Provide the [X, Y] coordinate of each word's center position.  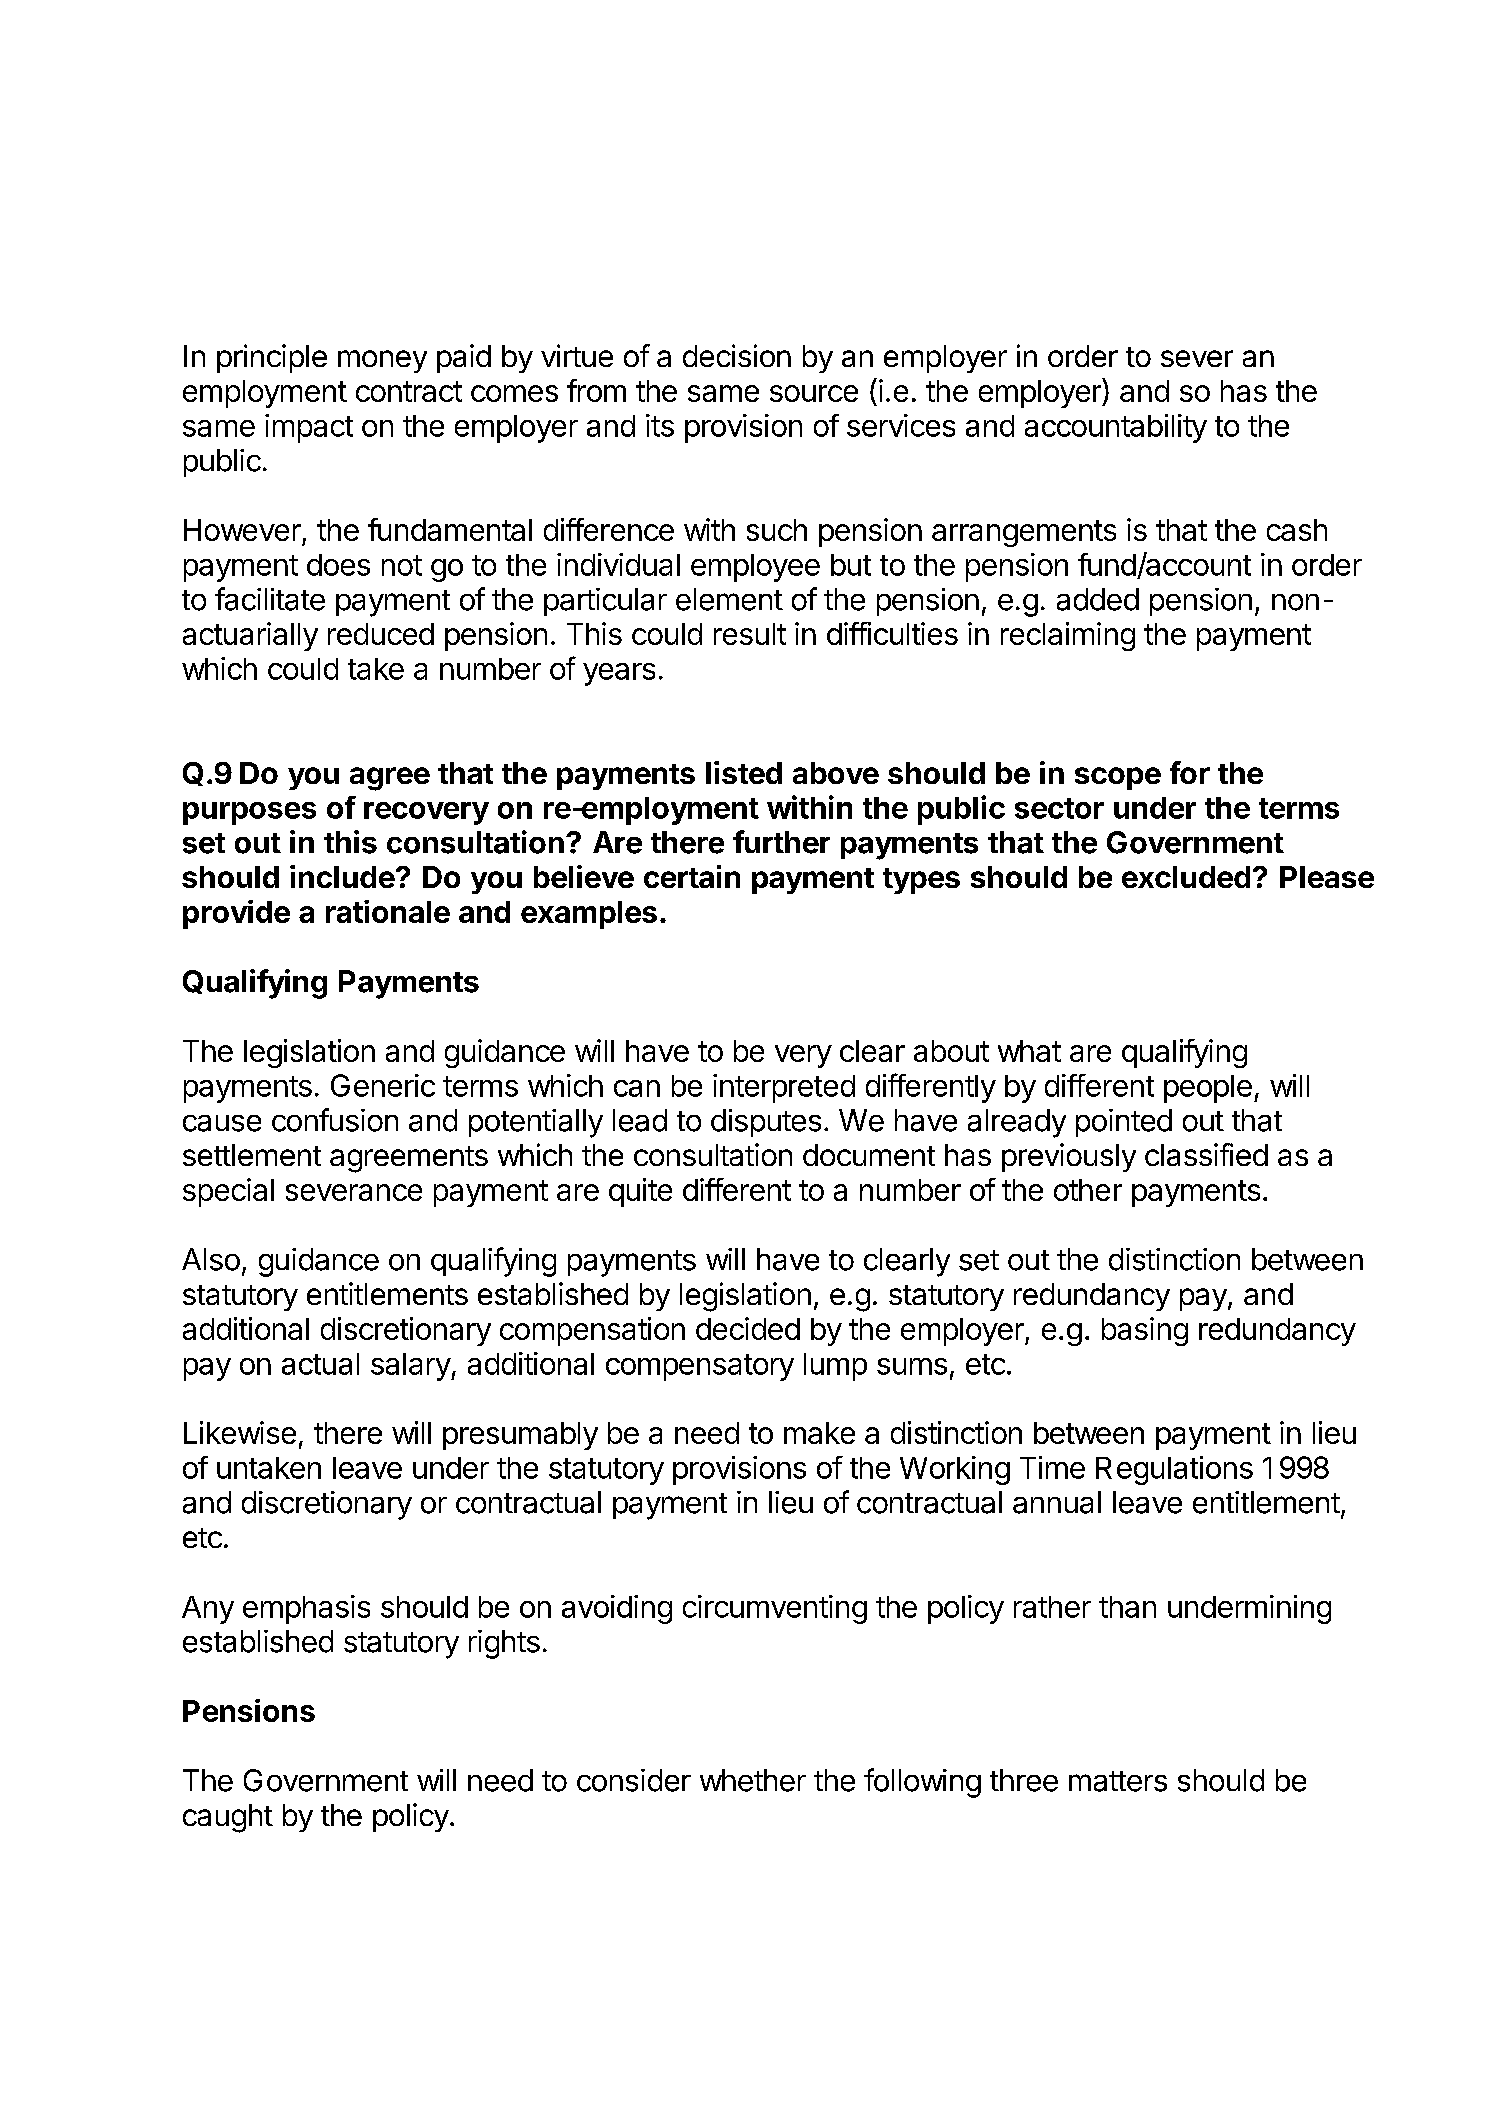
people [1208, 1089]
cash [1297, 530]
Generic [383, 1085]
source [814, 393]
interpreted [784, 1088]
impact [309, 428]
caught [228, 1818]
